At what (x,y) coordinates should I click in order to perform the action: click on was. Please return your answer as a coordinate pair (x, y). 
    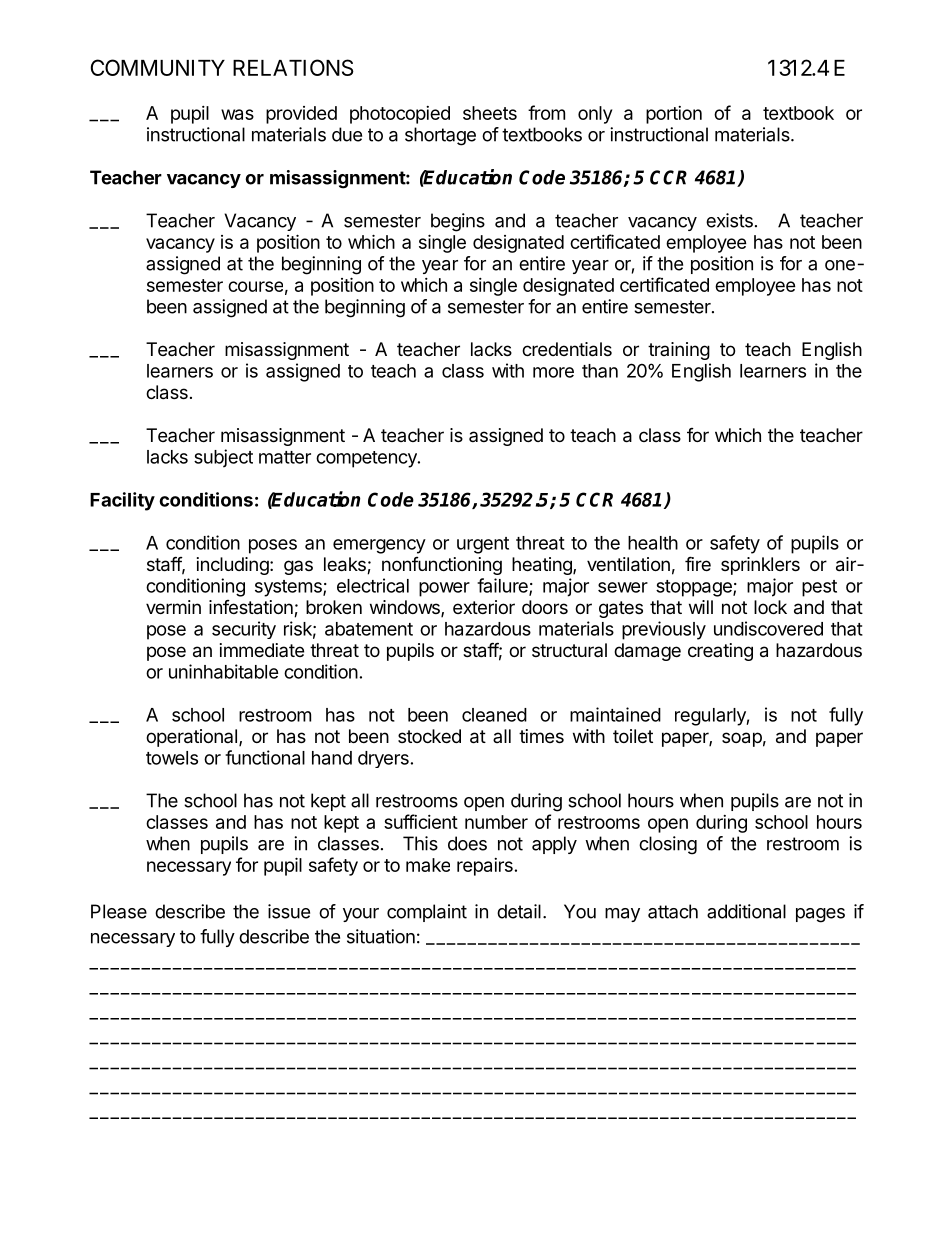
    Looking at the image, I should click on (237, 114).
